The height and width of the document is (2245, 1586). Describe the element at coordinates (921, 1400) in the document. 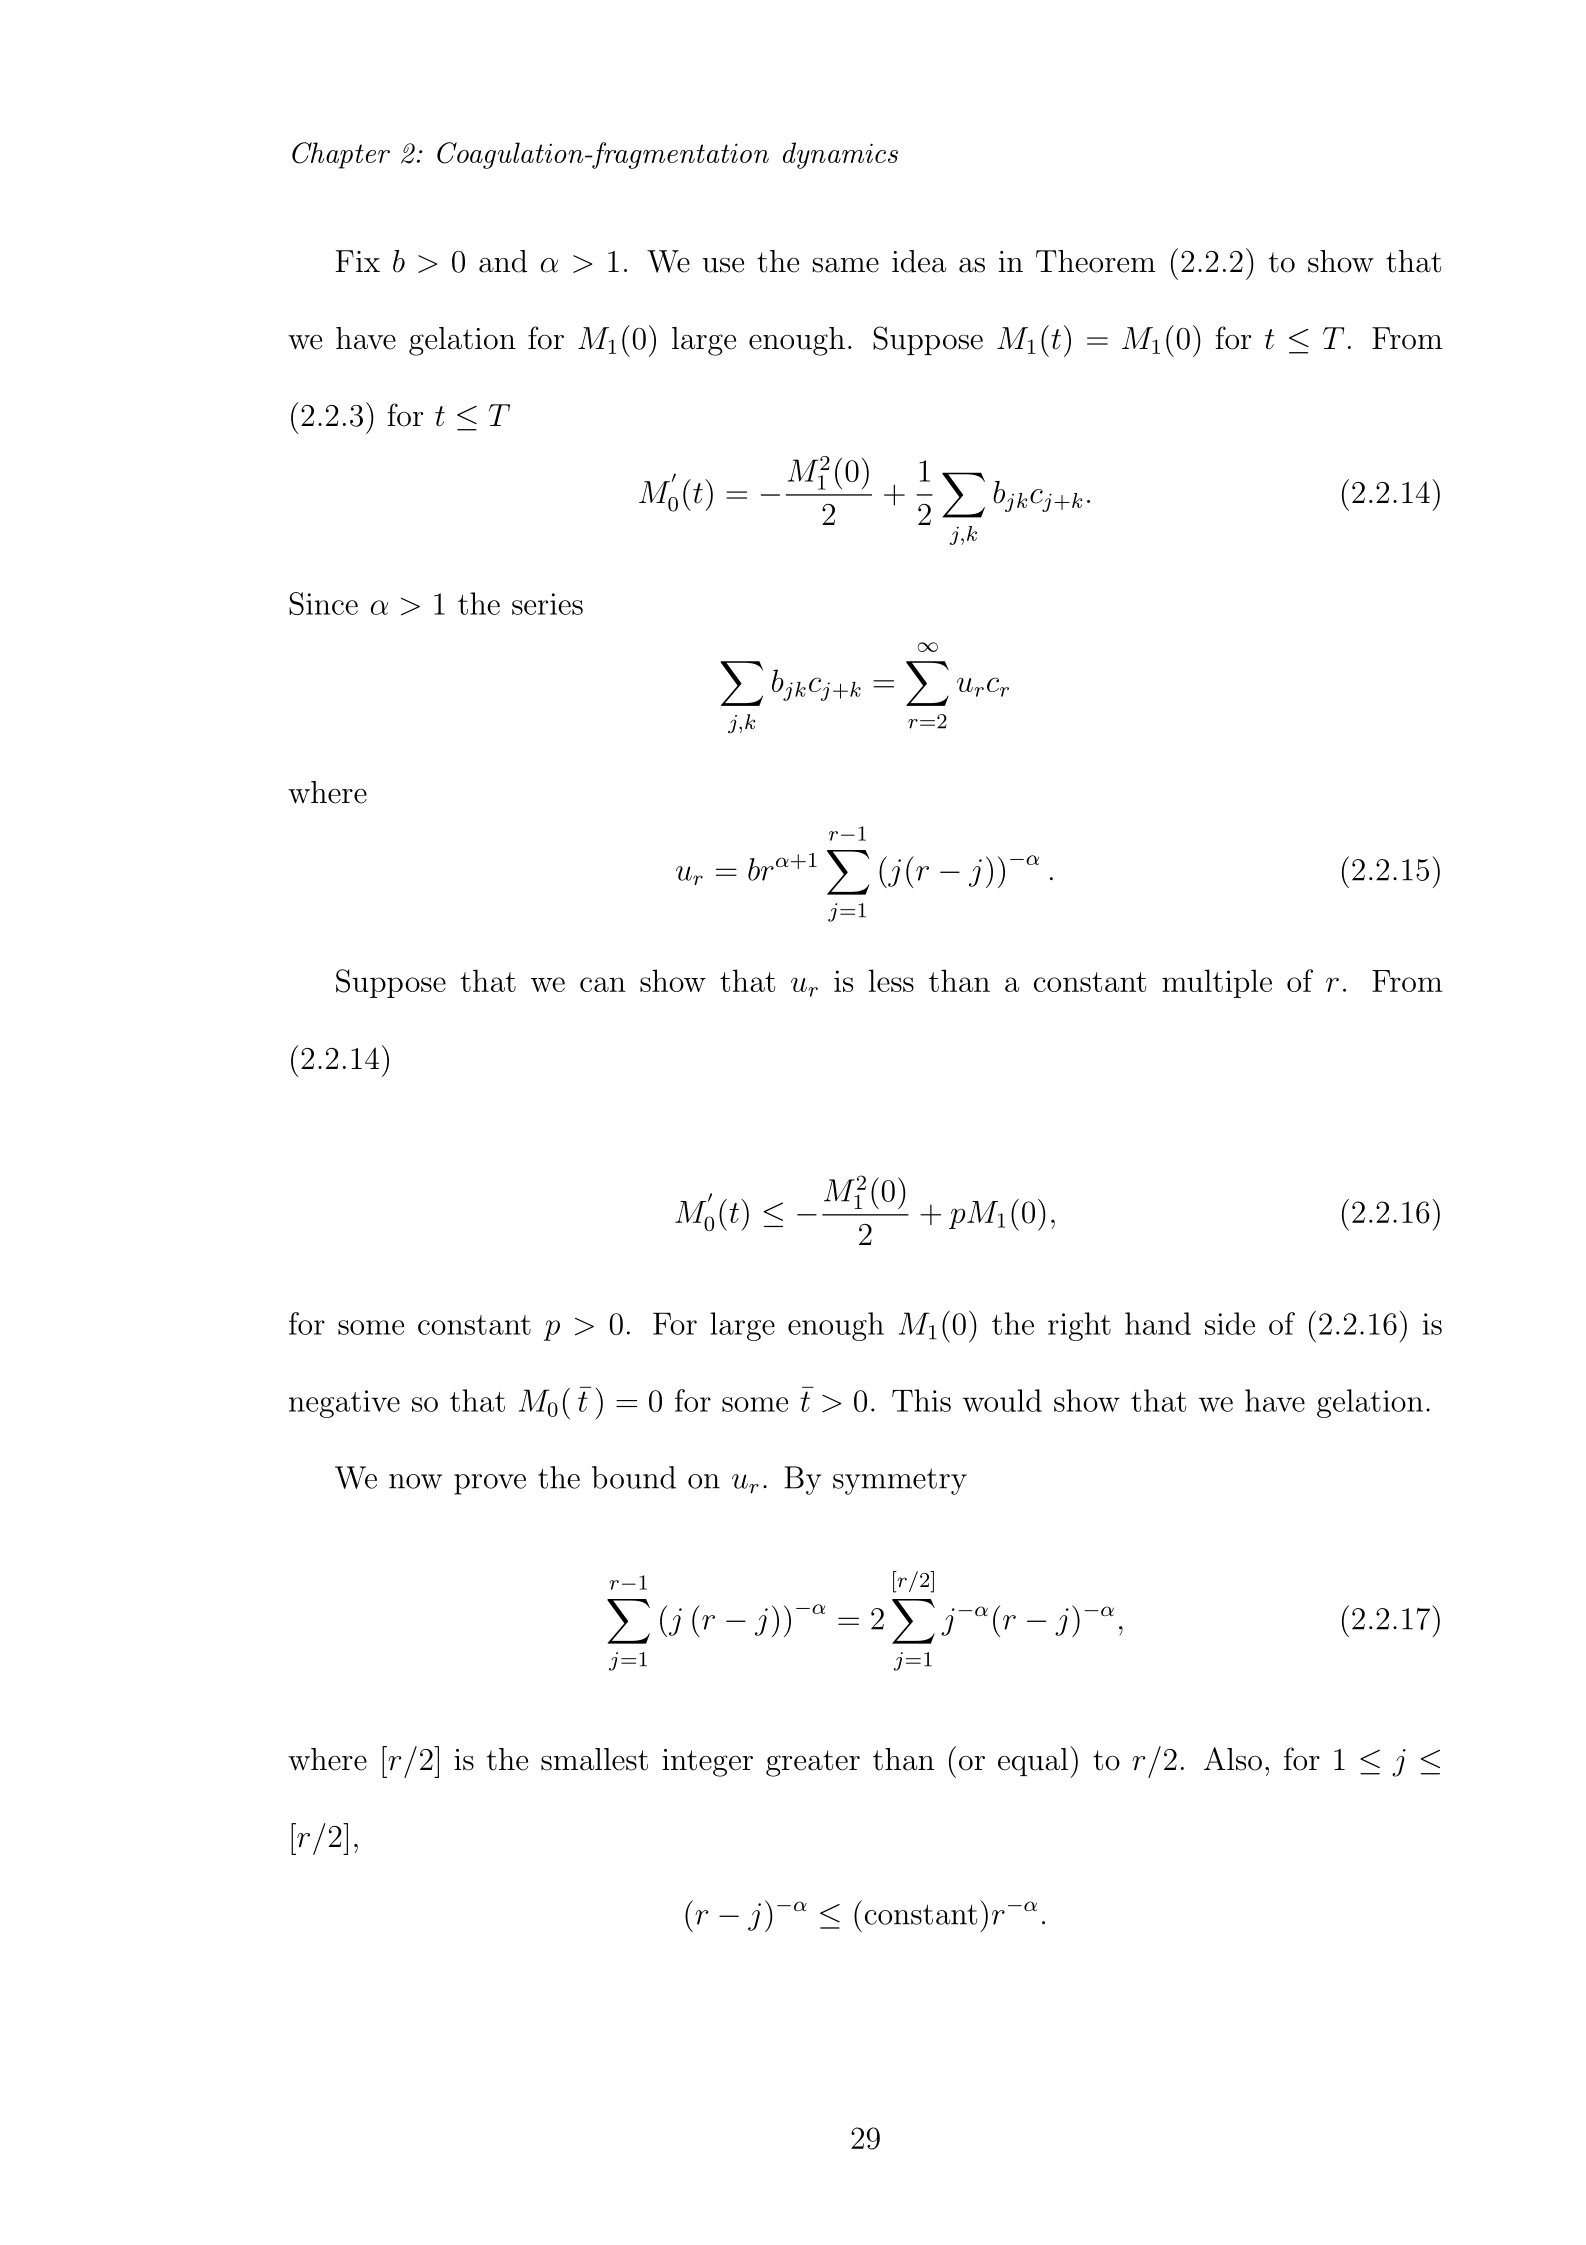

I see `This` at that location.
